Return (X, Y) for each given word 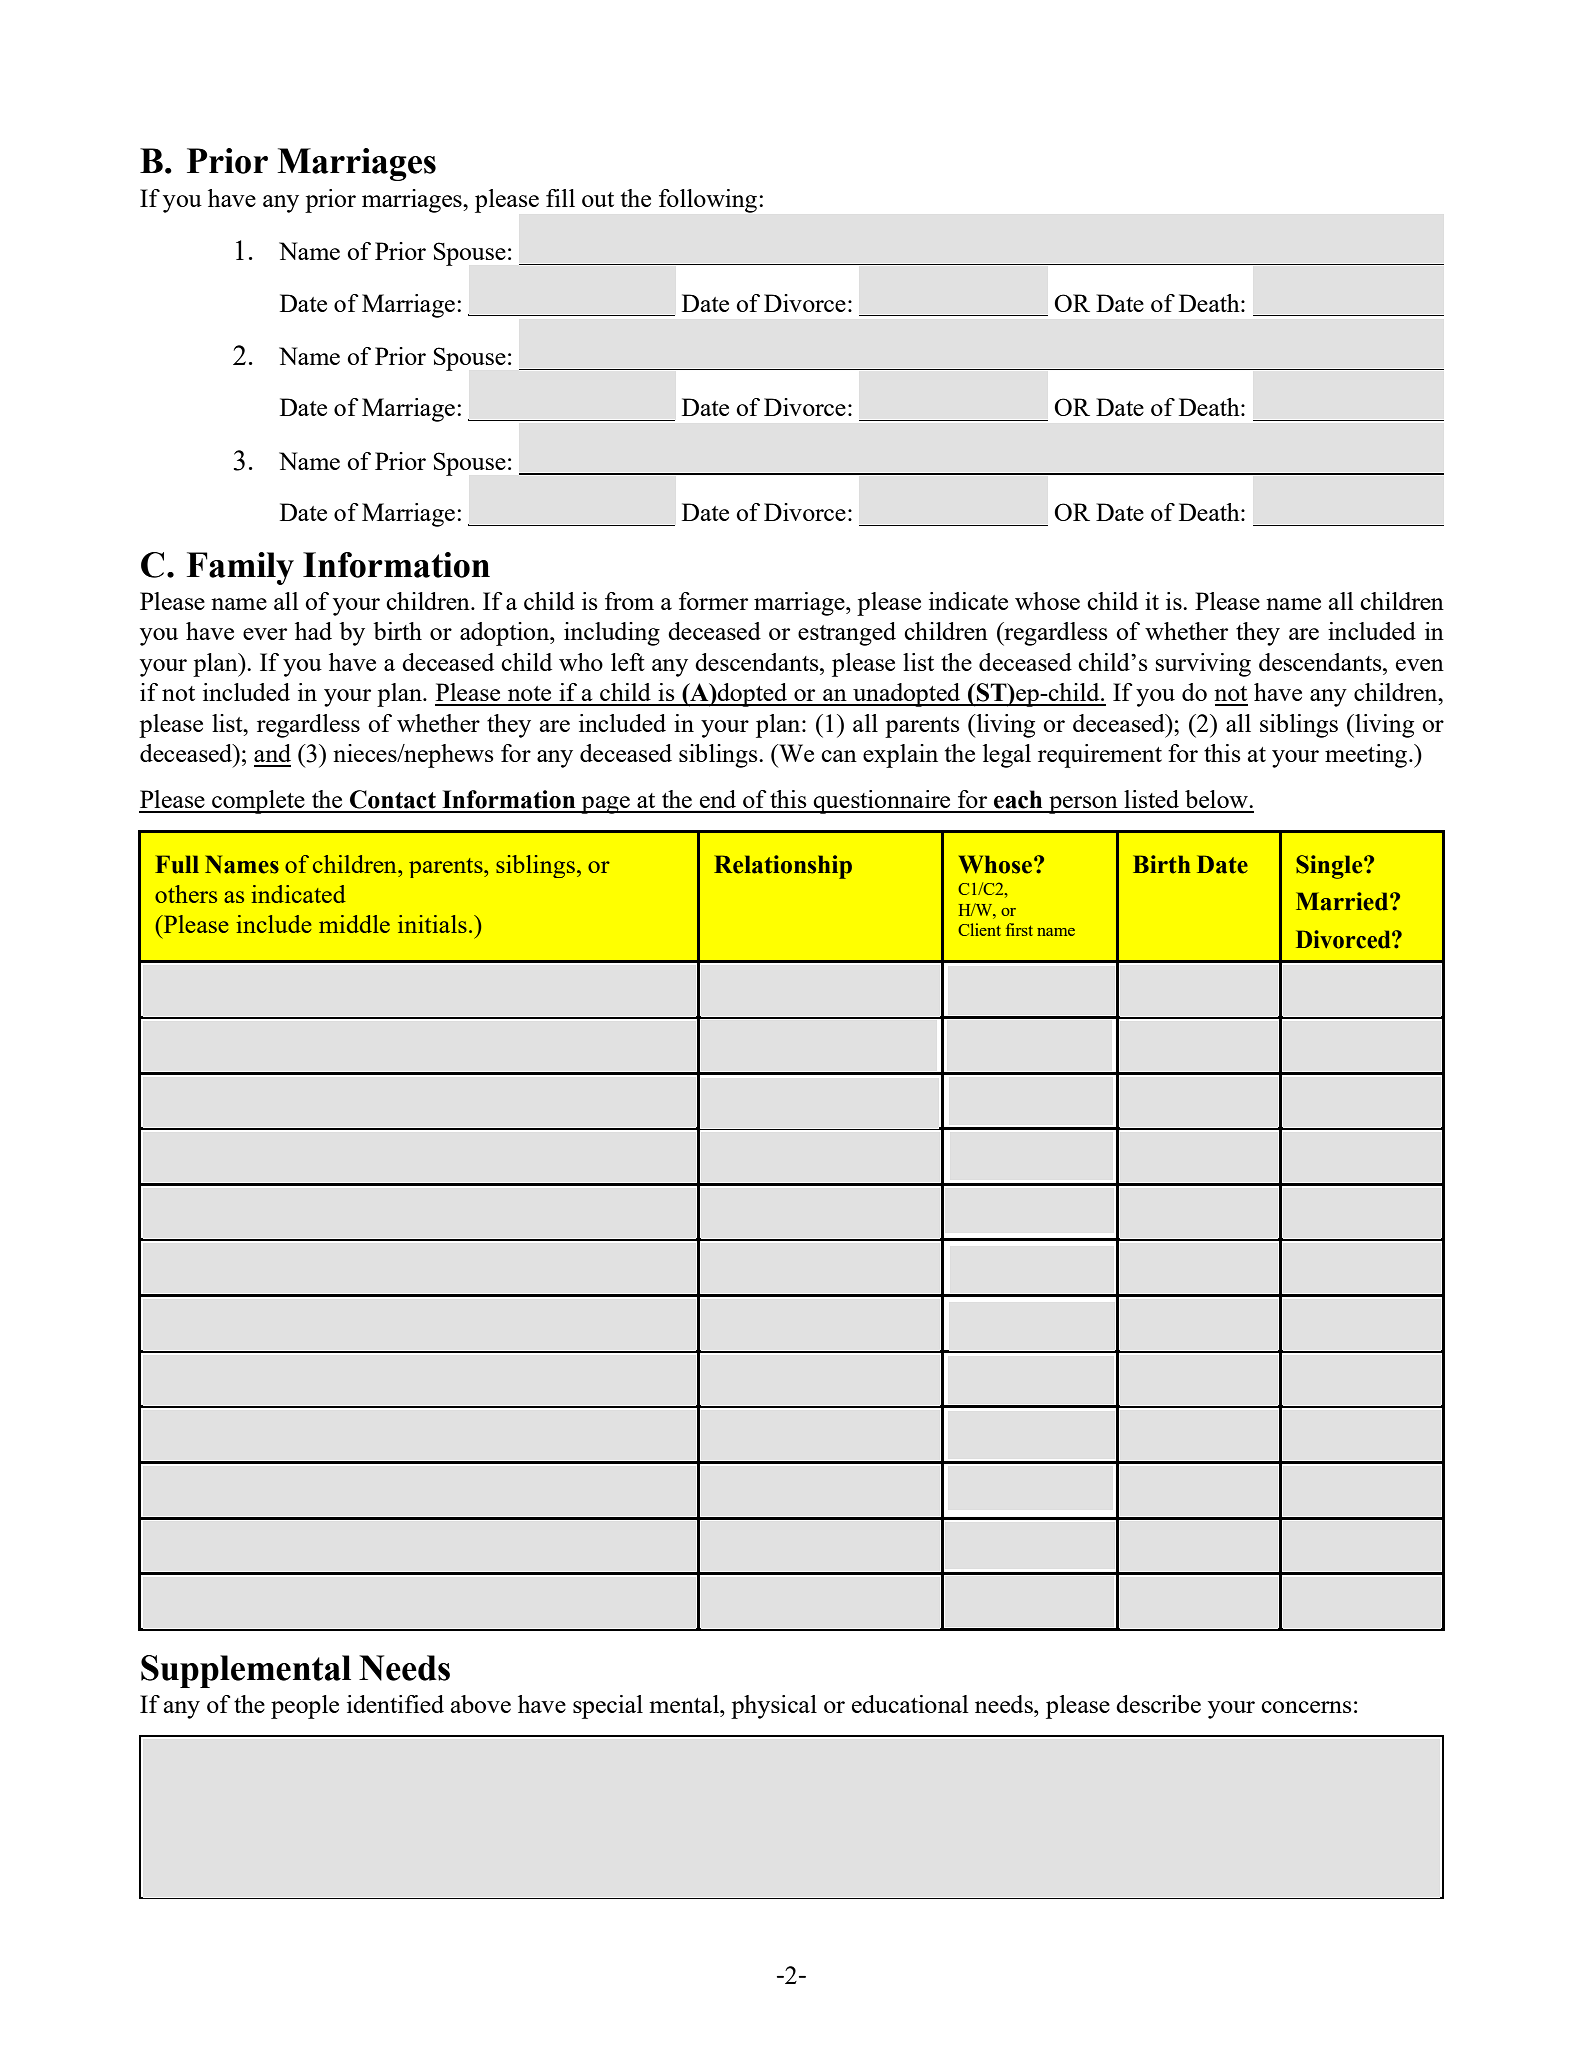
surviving (1203, 665)
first (1019, 929)
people (305, 1707)
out (598, 199)
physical (774, 1707)
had (313, 631)
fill (560, 198)
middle (354, 924)
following (708, 201)
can (839, 756)
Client (979, 929)
